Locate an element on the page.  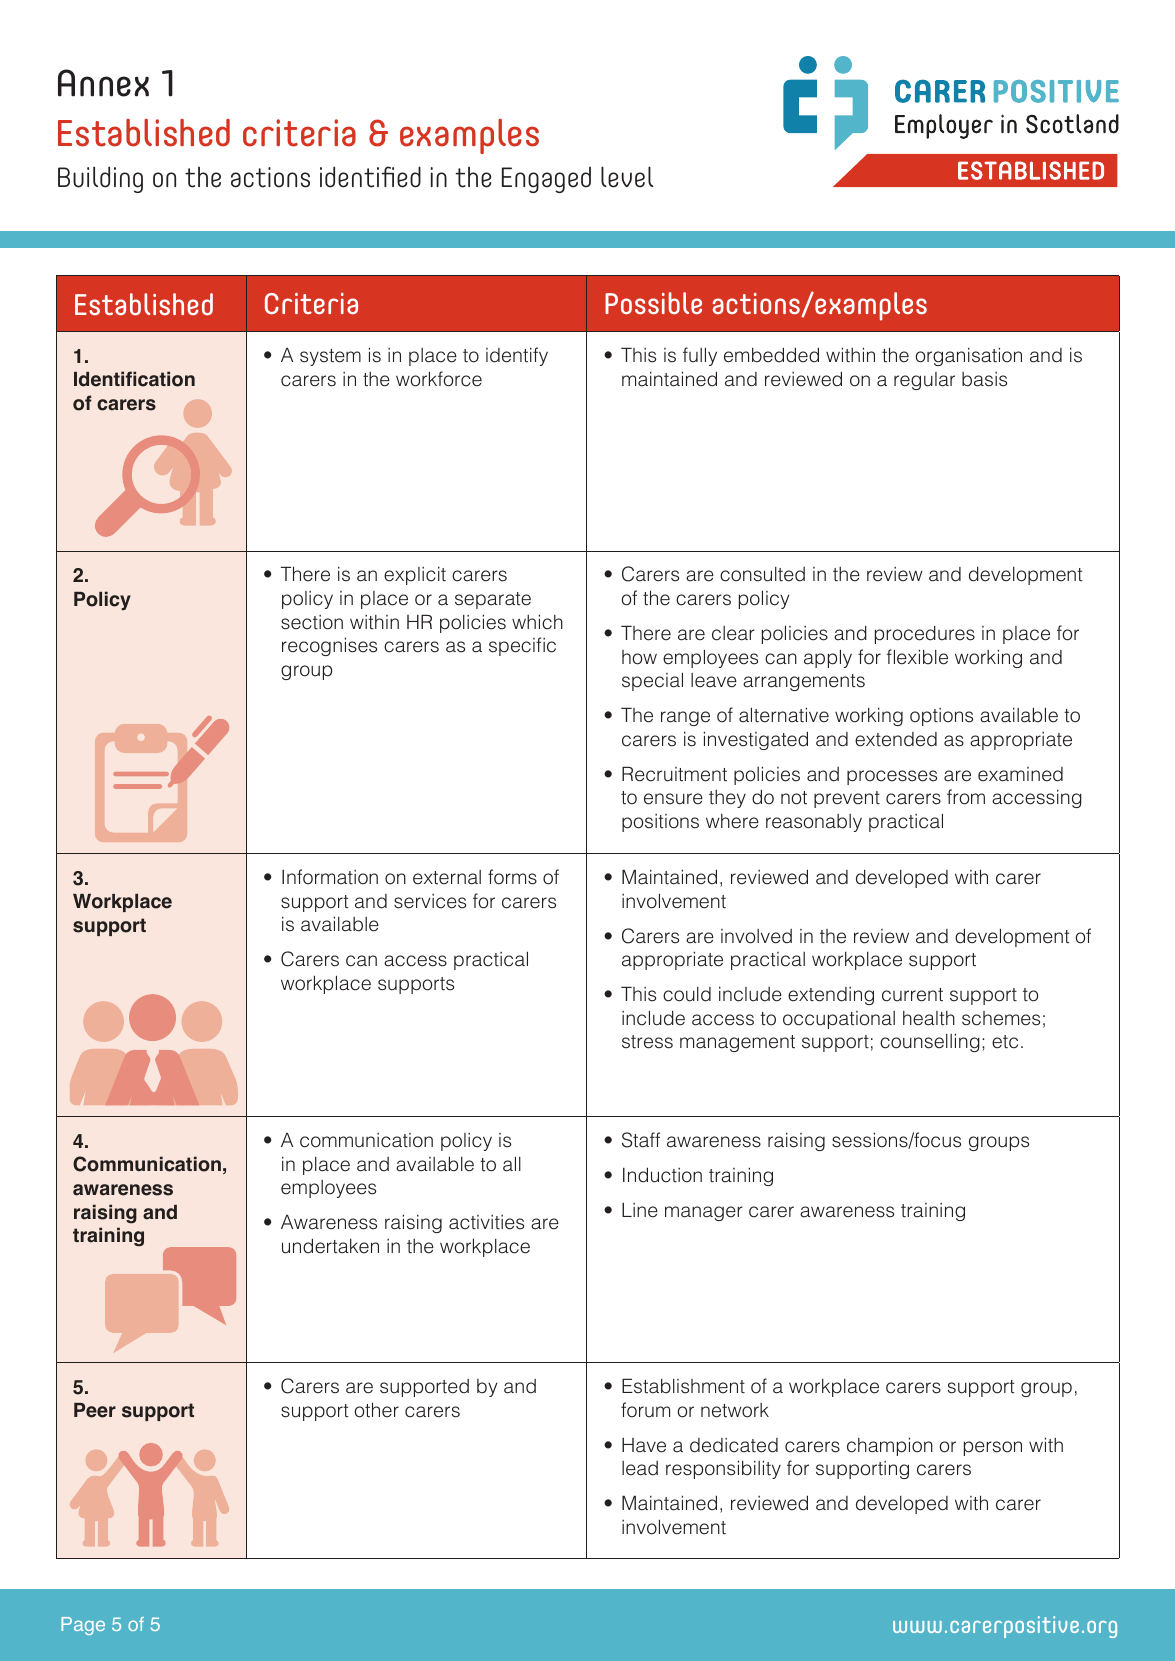
Annex is located at coordinates (103, 83).
